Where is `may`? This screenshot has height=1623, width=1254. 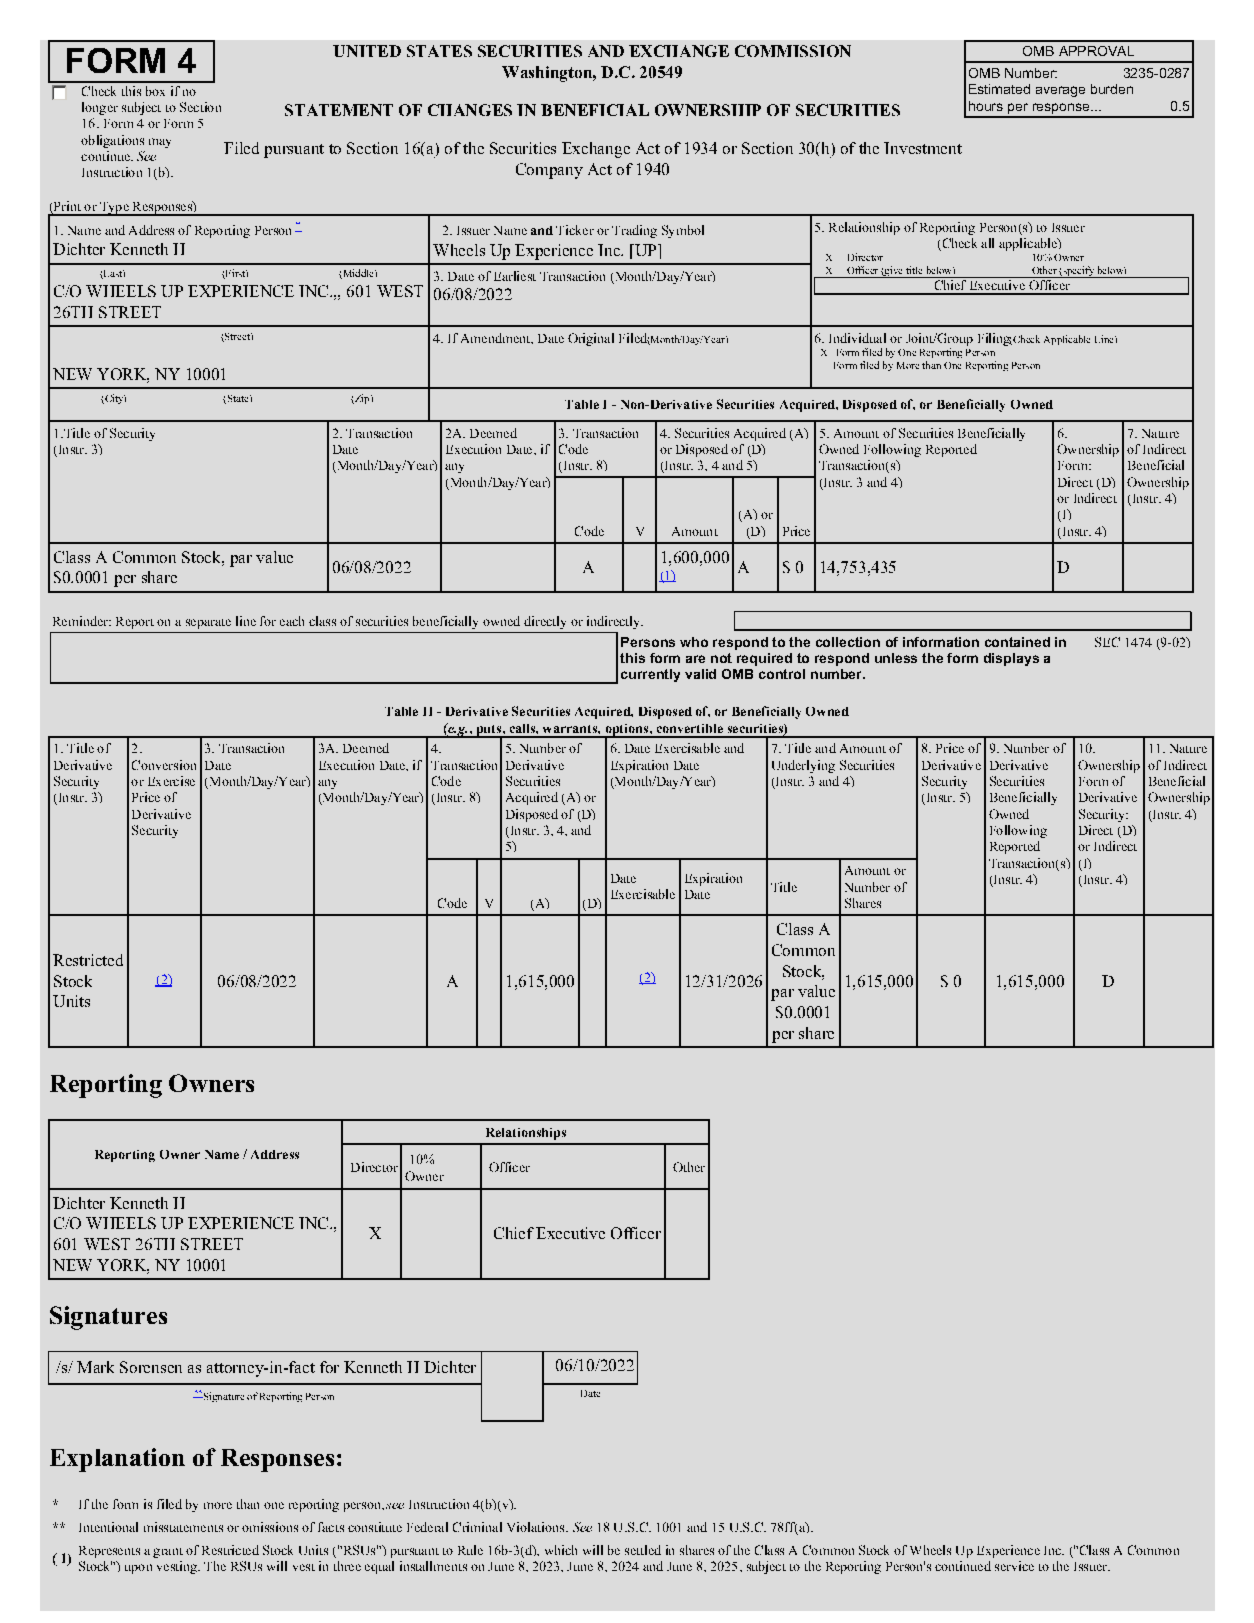 may is located at coordinates (160, 143).
